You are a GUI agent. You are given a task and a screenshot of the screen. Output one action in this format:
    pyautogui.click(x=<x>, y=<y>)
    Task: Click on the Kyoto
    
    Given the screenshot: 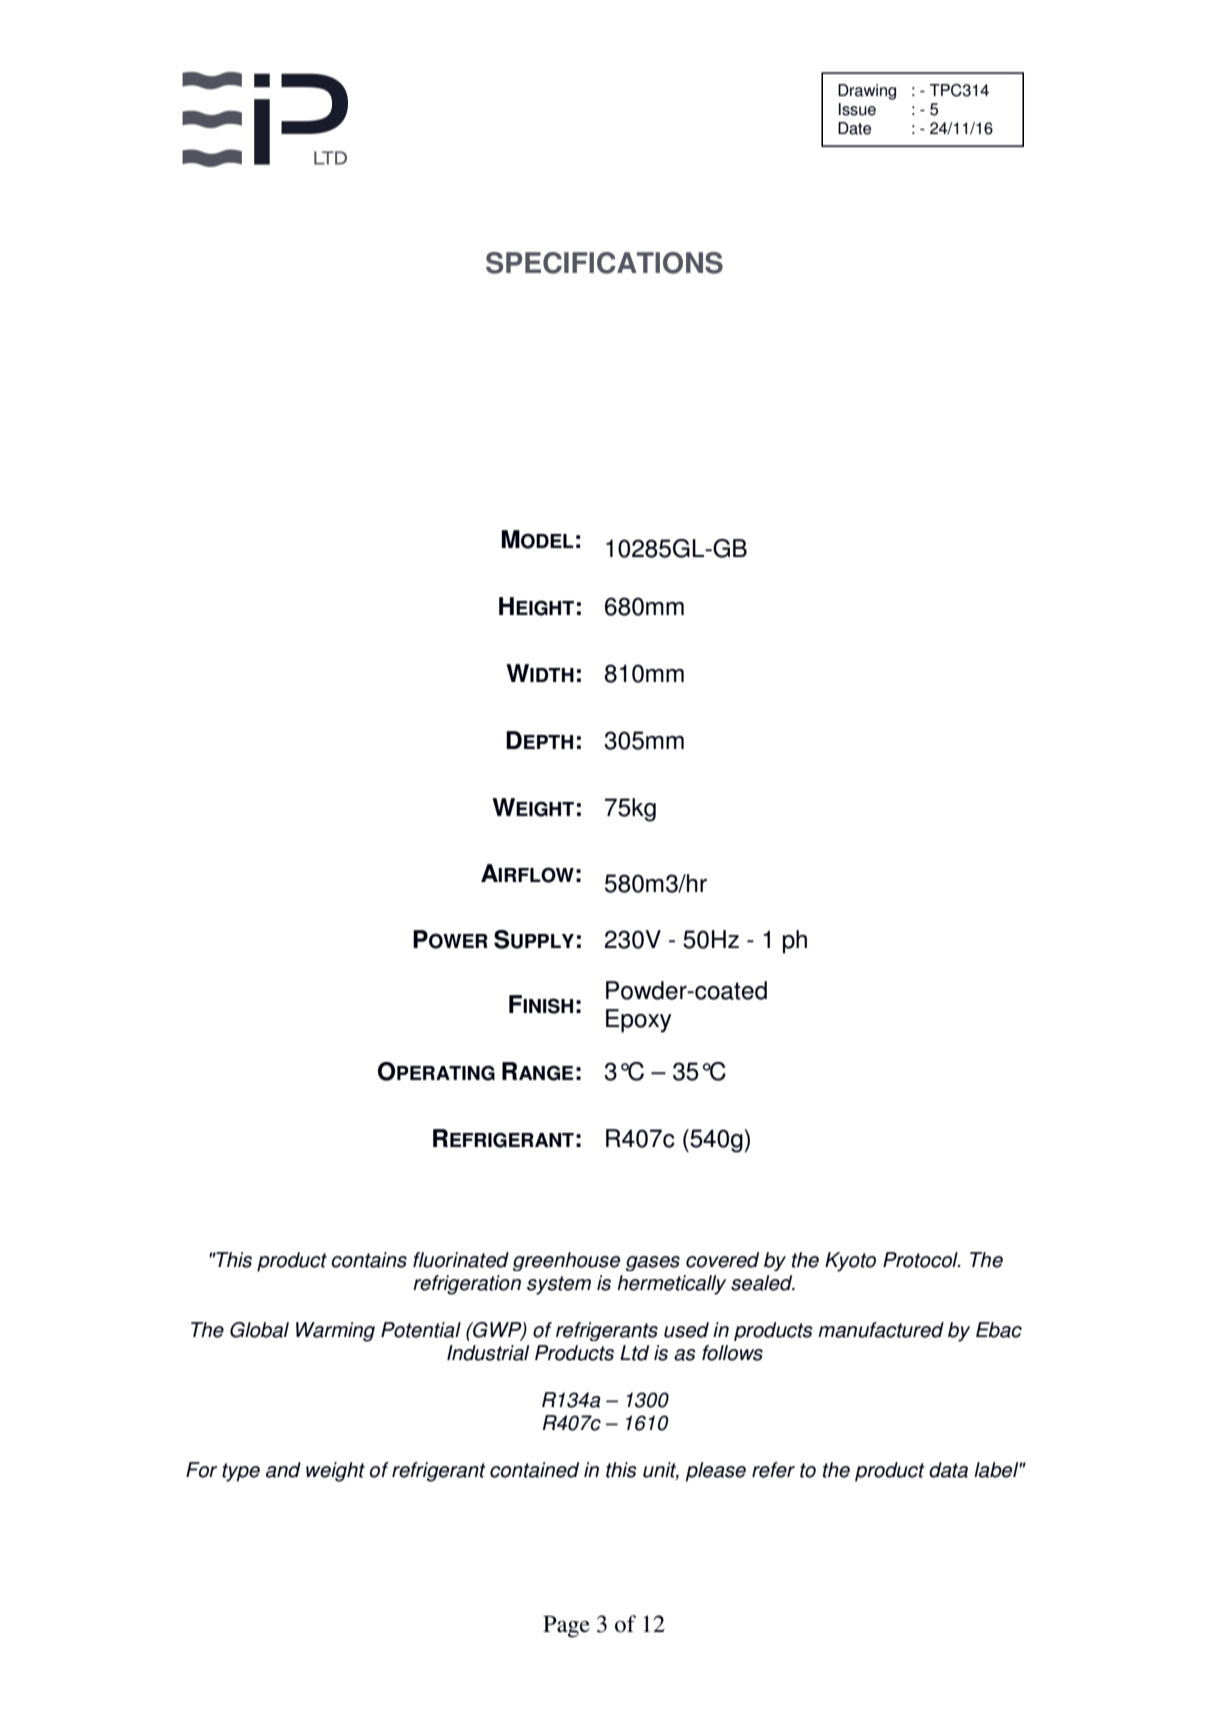 What is the action you would take?
    pyautogui.click(x=850, y=1262)
